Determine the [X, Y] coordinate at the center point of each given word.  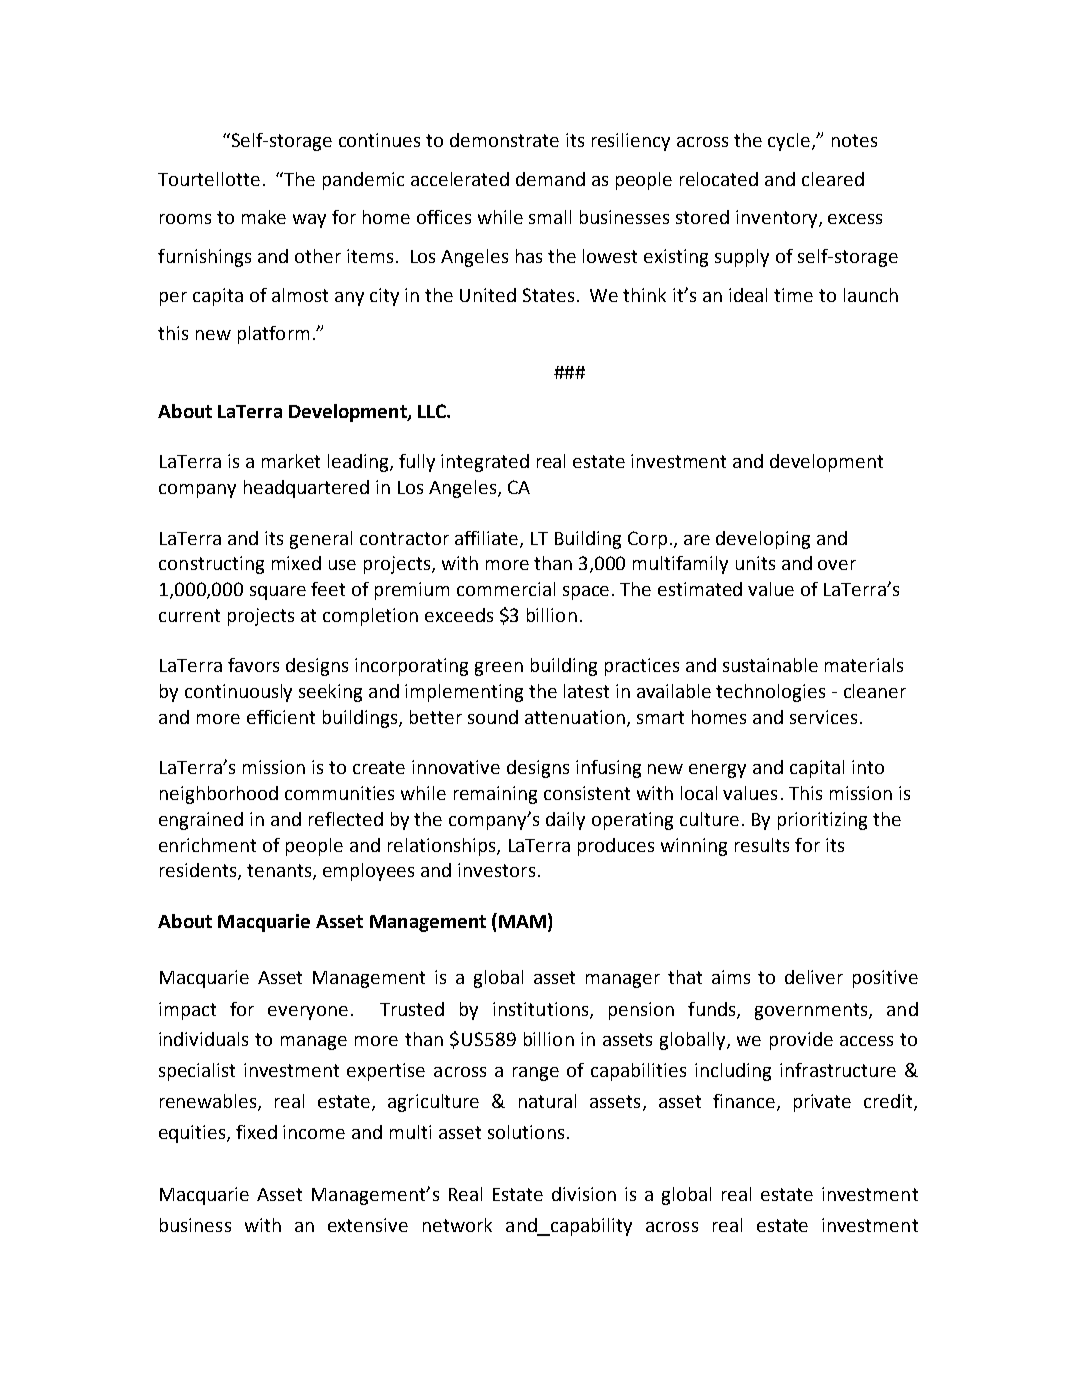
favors [253, 665]
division [584, 1194]
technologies [770, 693]
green [499, 669]
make [264, 217]
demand [550, 179]
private [822, 1103]
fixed [256, 1132]
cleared [833, 179]
